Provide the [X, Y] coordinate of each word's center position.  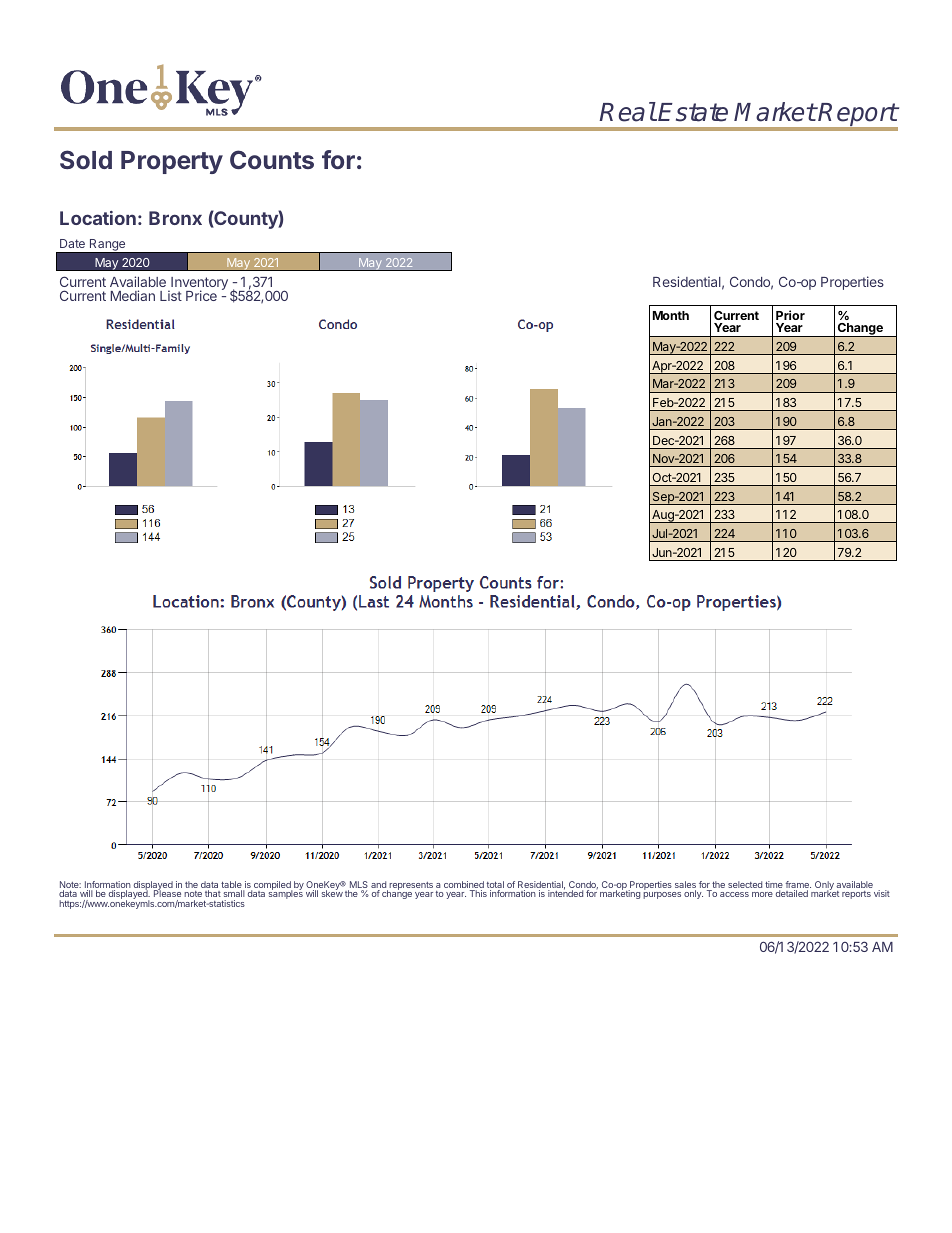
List [171, 295]
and [379, 886]
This [478, 893]
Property [172, 162]
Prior [790, 315]
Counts [272, 159]
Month [671, 315]
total [495, 886]
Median [132, 295]
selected [745, 884]
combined [464, 886]
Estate [693, 112]
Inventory [198, 285]
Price [201, 295]
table [232, 886]
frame [798, 886]
